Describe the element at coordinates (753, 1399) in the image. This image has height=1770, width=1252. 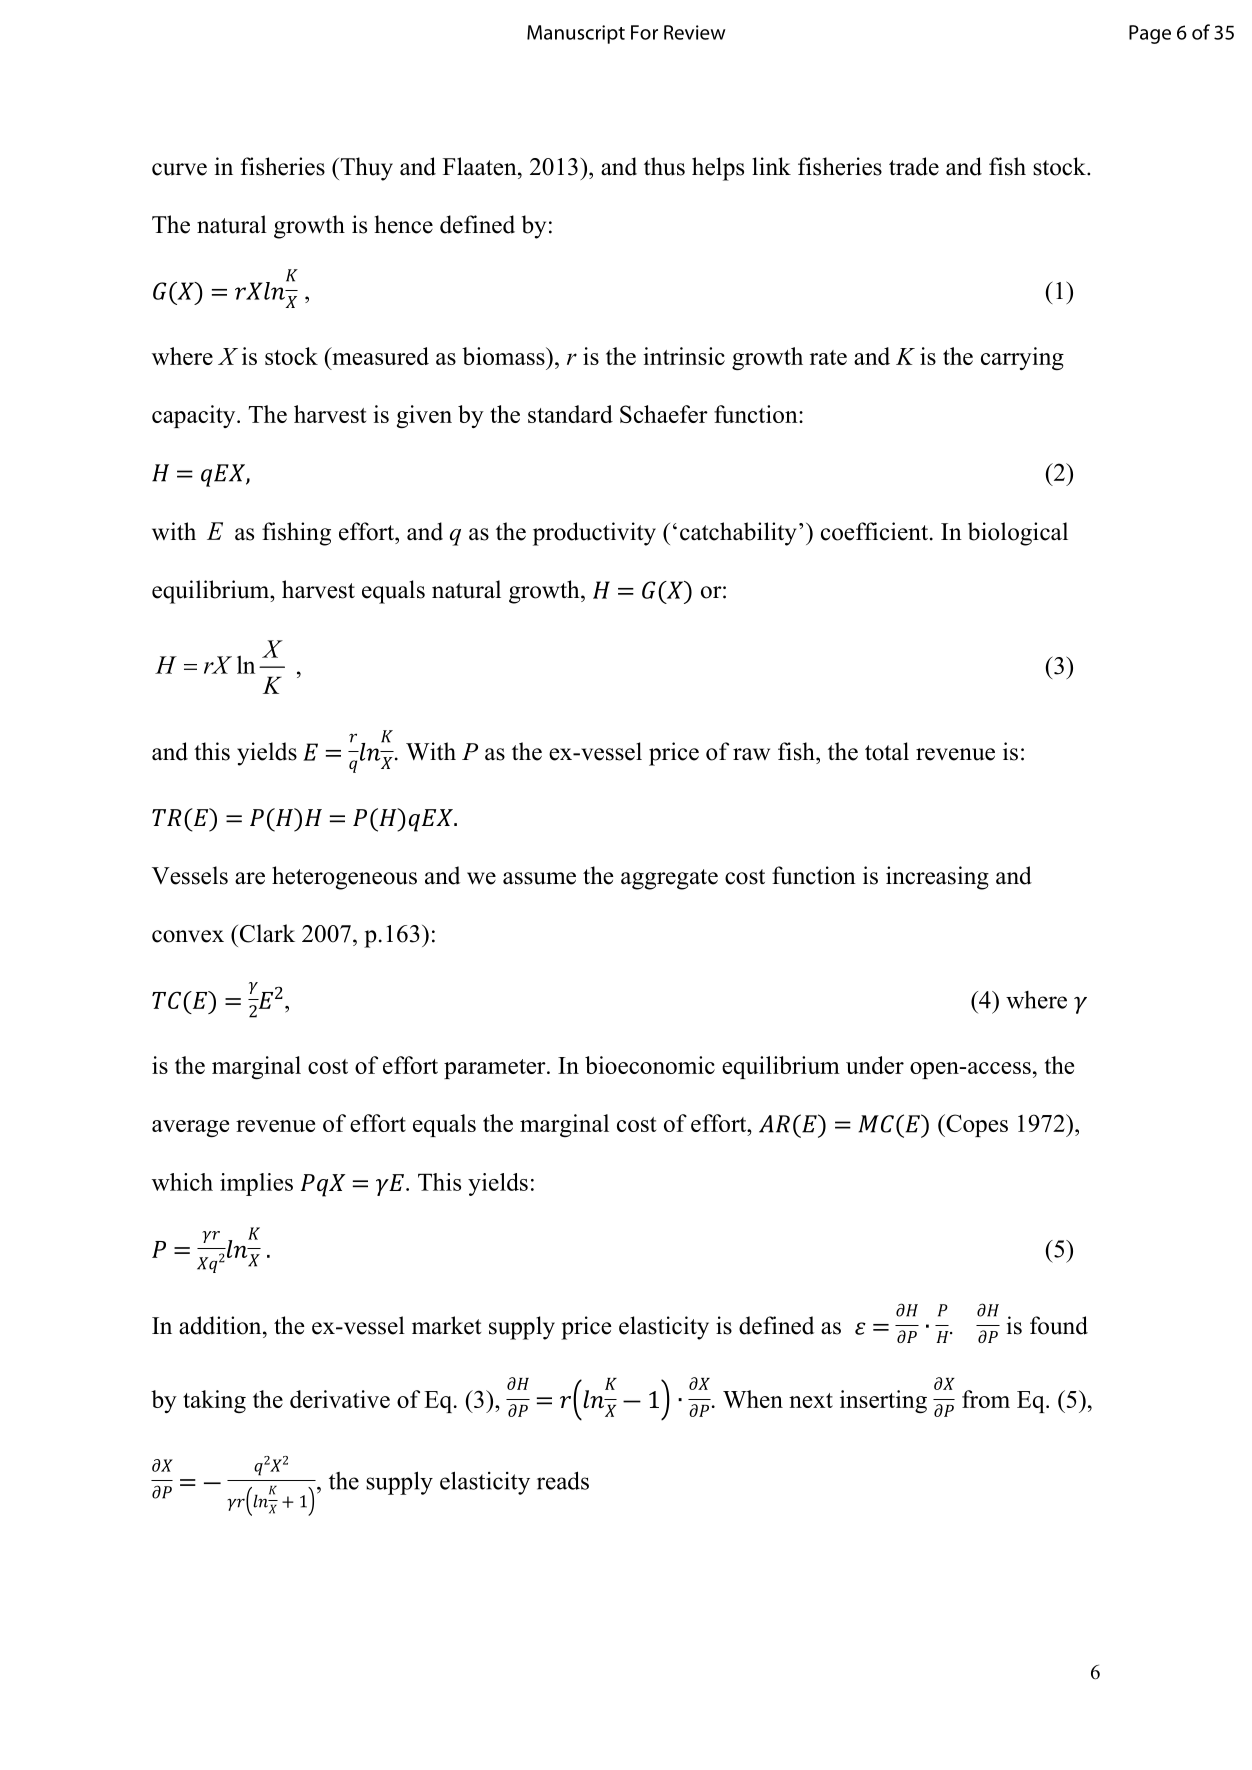
I see `When` at that location.
